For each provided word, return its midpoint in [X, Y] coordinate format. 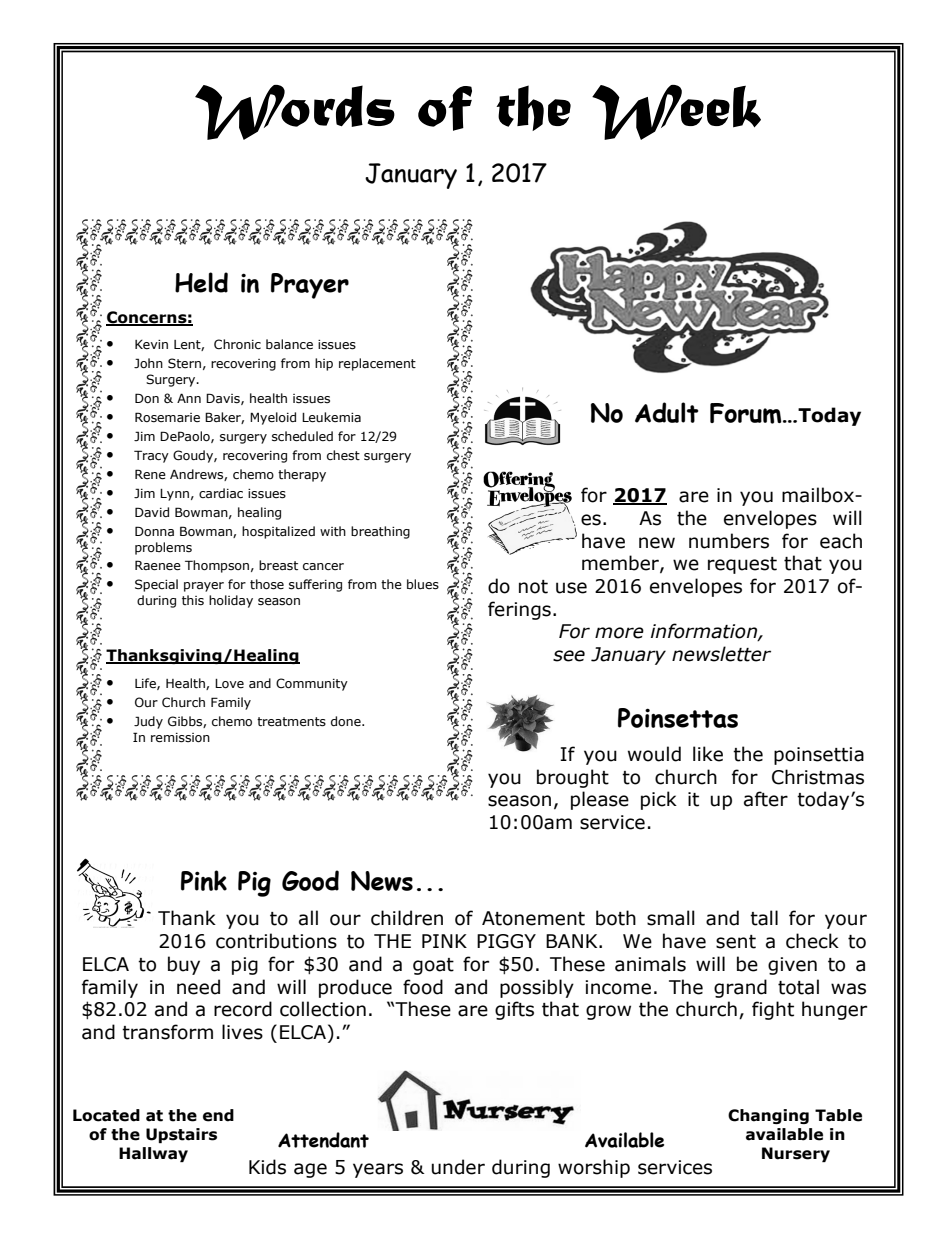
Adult [667, 412]
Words [295, 112]
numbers [729, 541]
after [766, 799]
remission [180, 738]
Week [676, 112]
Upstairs [181, 1135]
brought [573, 778]
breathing [380, 532]
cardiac [221, 493]
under [458, 1167]
